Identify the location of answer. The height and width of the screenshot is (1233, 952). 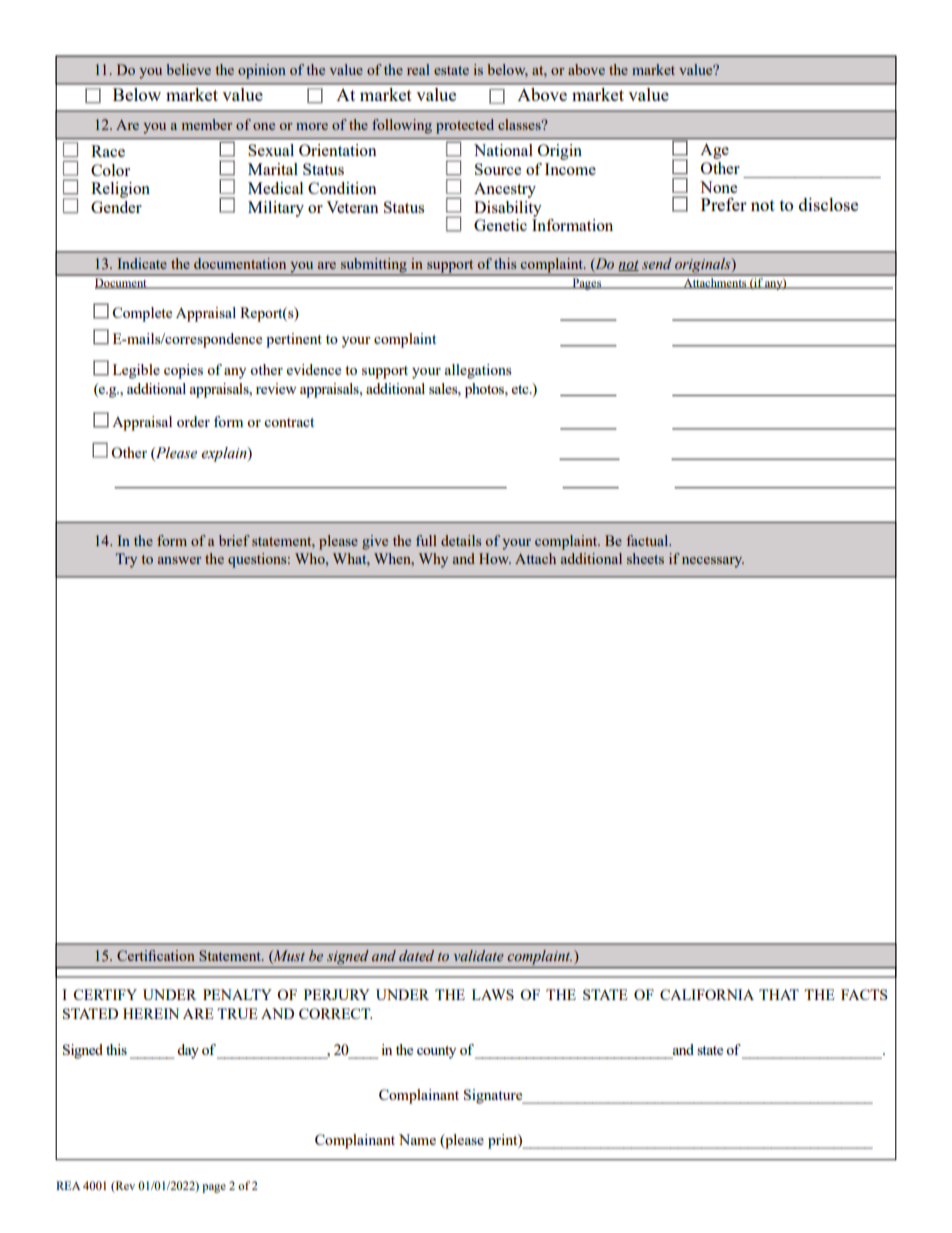
(180, 560).
